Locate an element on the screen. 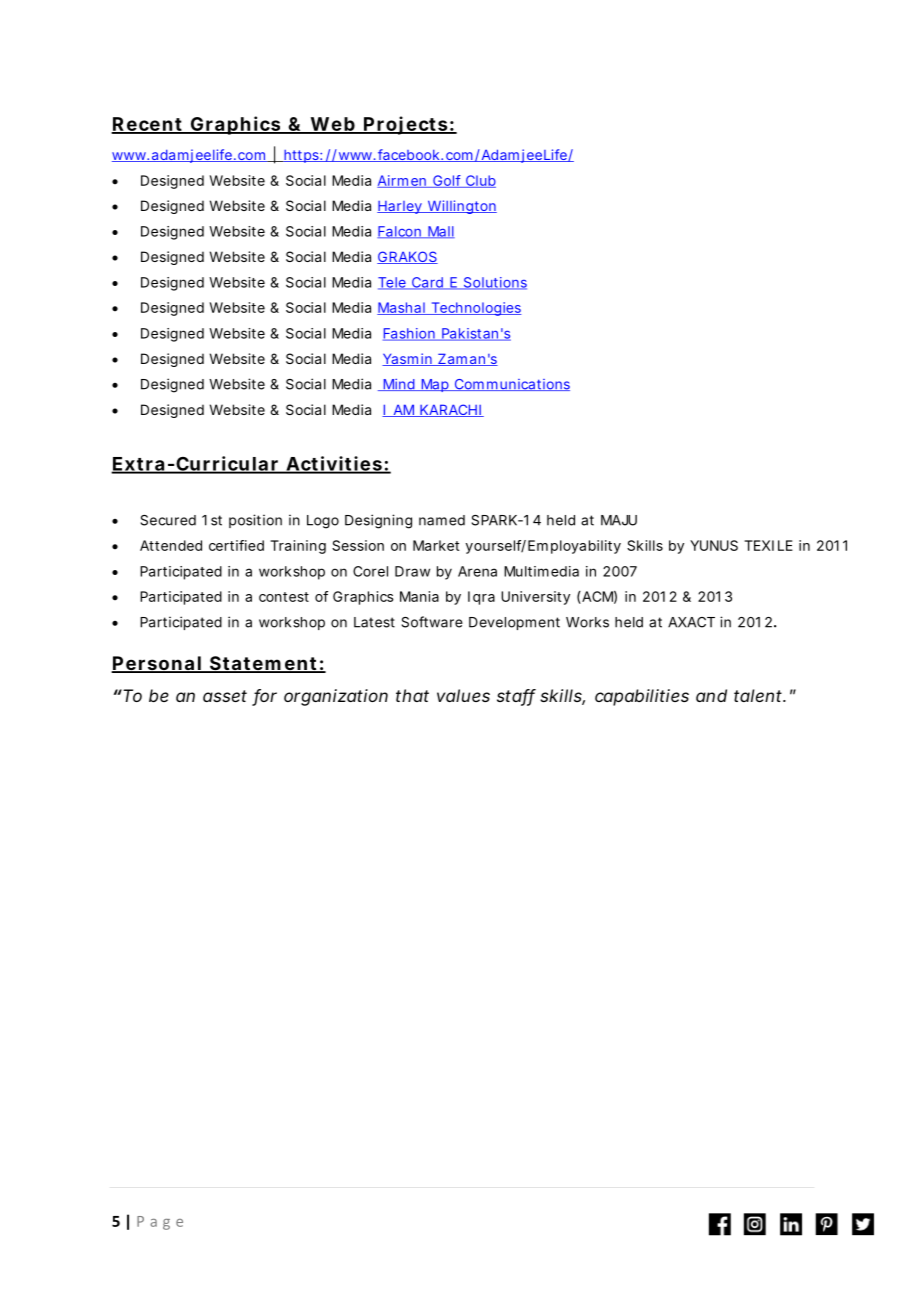  Technologies is located at coordinates (475, 309).
